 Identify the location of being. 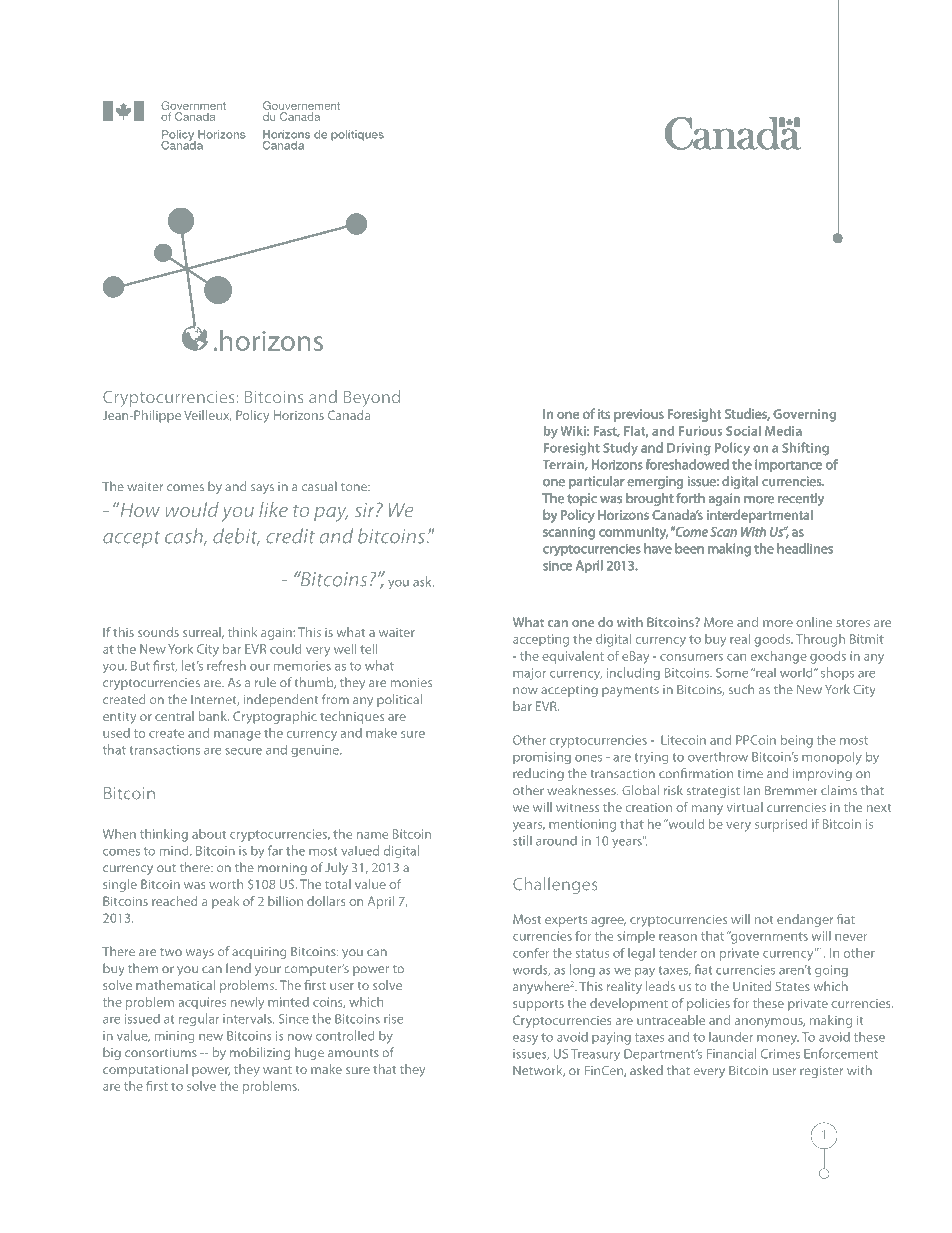
(797, 741).
